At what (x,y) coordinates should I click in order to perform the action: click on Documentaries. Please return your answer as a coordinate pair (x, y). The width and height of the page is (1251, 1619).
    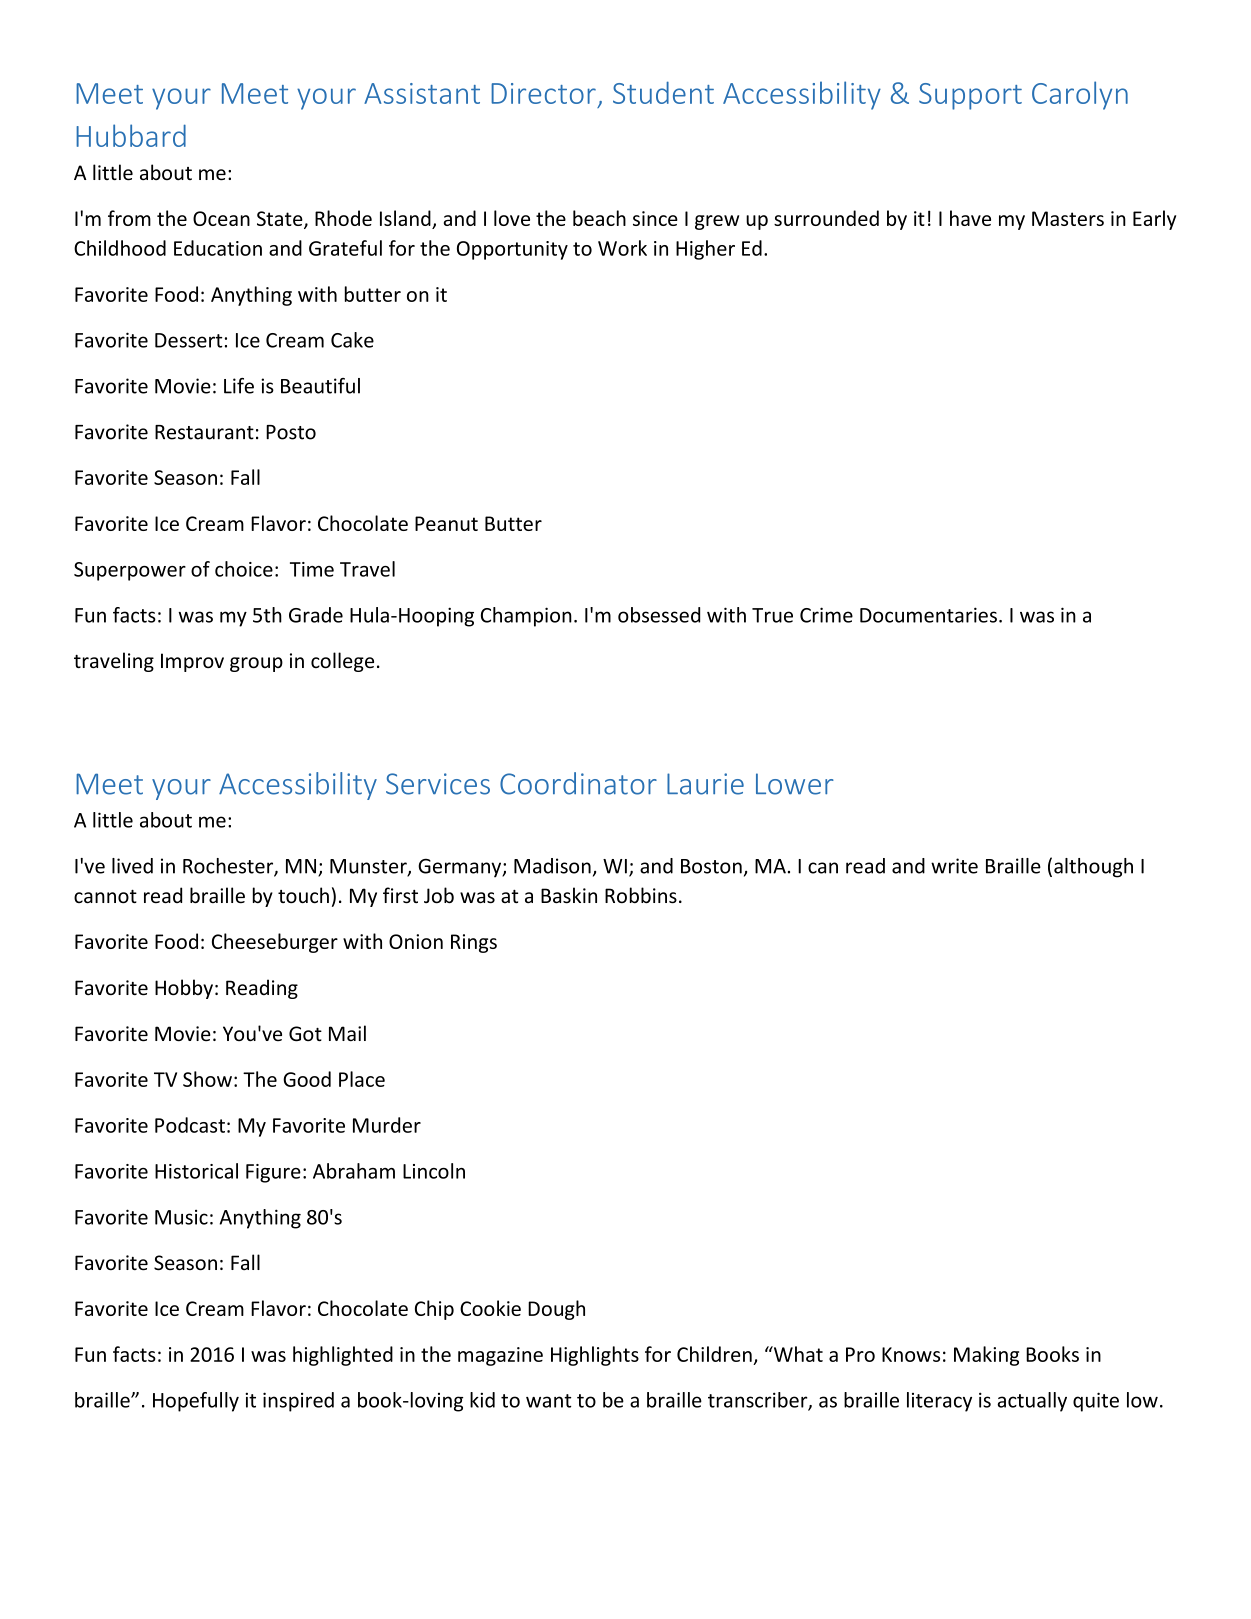
    Looking at the image, I should click on (928, 615).
